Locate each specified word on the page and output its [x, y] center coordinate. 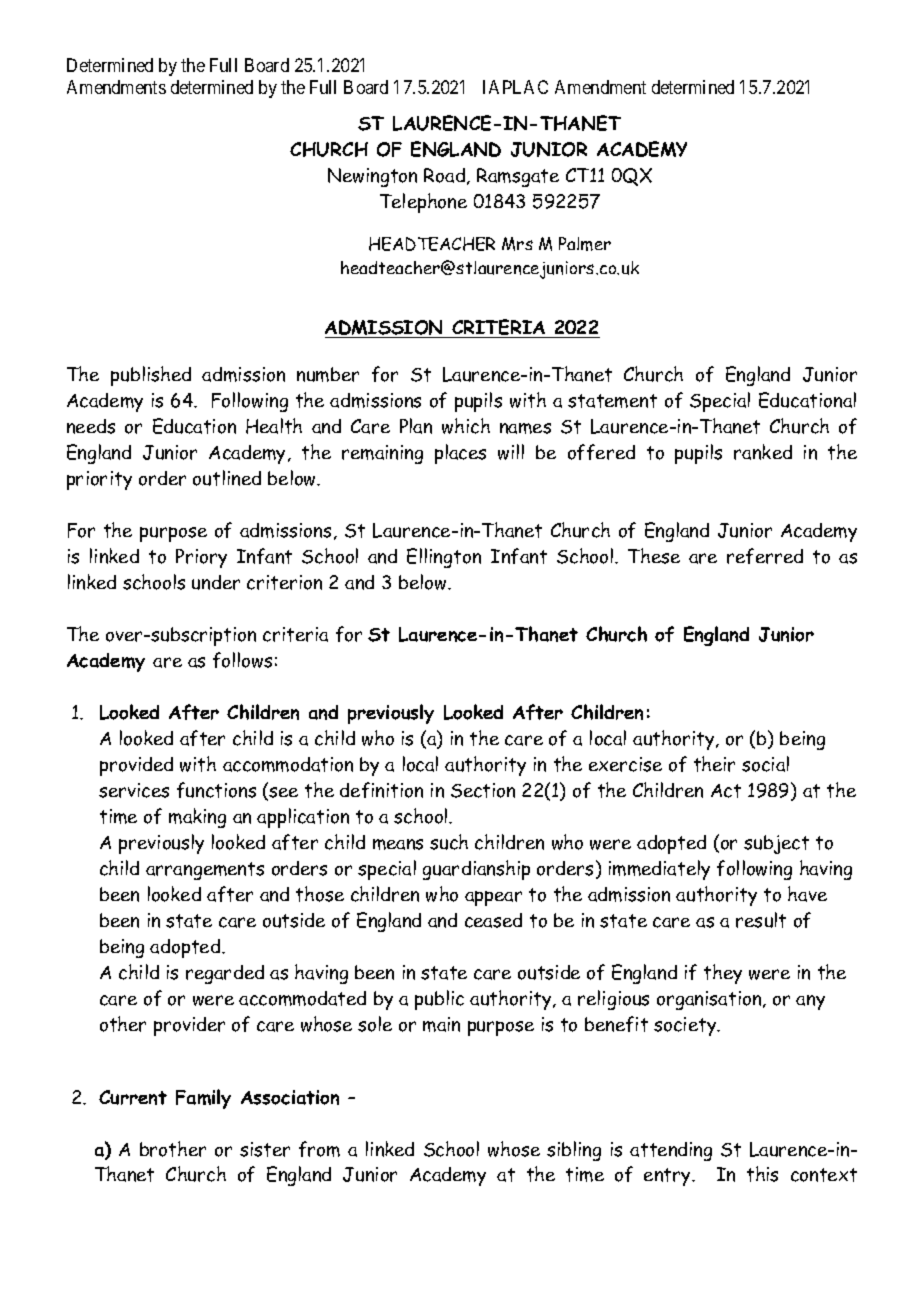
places [460, 454]
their [714, 764]
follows [242, 660]
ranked [763, 452]
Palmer [585, 244]
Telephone [423, 203]
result [761, 920]
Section [483, 790]
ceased [493, 920]
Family [203, 1099]
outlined [227, 478]
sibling [574, 1151]
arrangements [205, 871]
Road [446, 176]
